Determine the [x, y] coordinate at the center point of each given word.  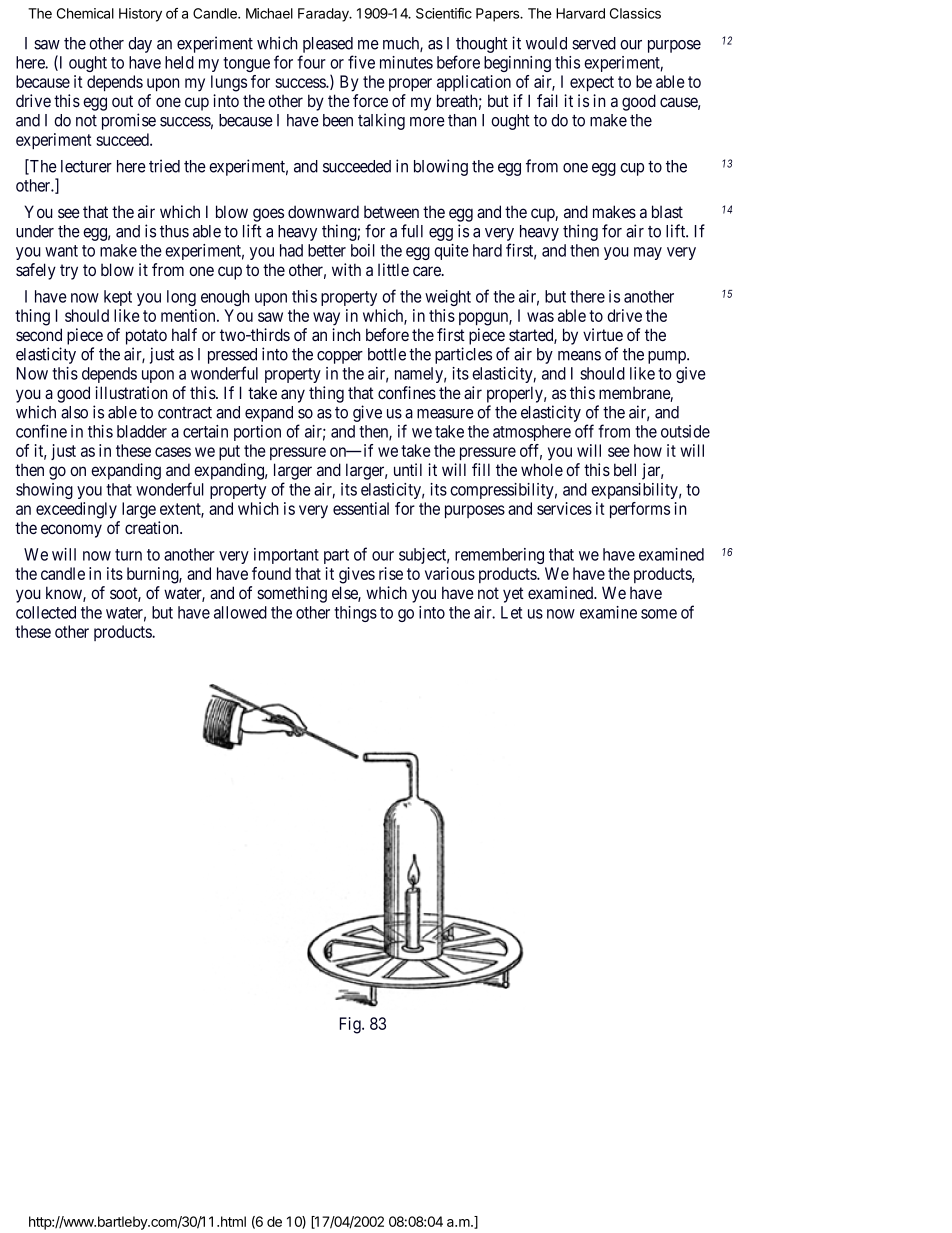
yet [513, 595]
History [140, 15]
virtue [603, 334]
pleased [328, 45]
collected [46, 612]
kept [118, 298]
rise [391, 573]
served [594, 43]
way [326, 319]
